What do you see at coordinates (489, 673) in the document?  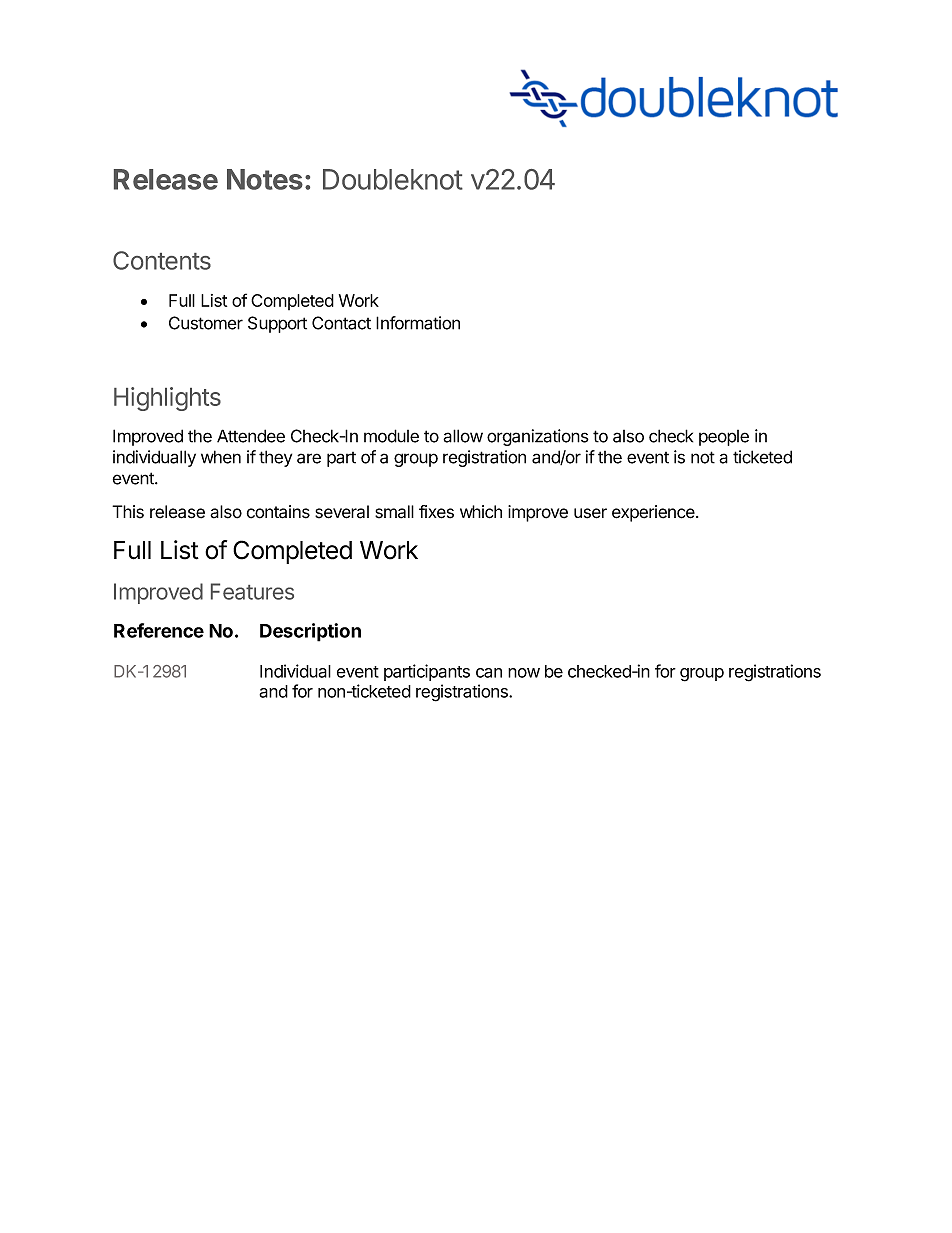 I see `can` at bounding box center [489, 673].
